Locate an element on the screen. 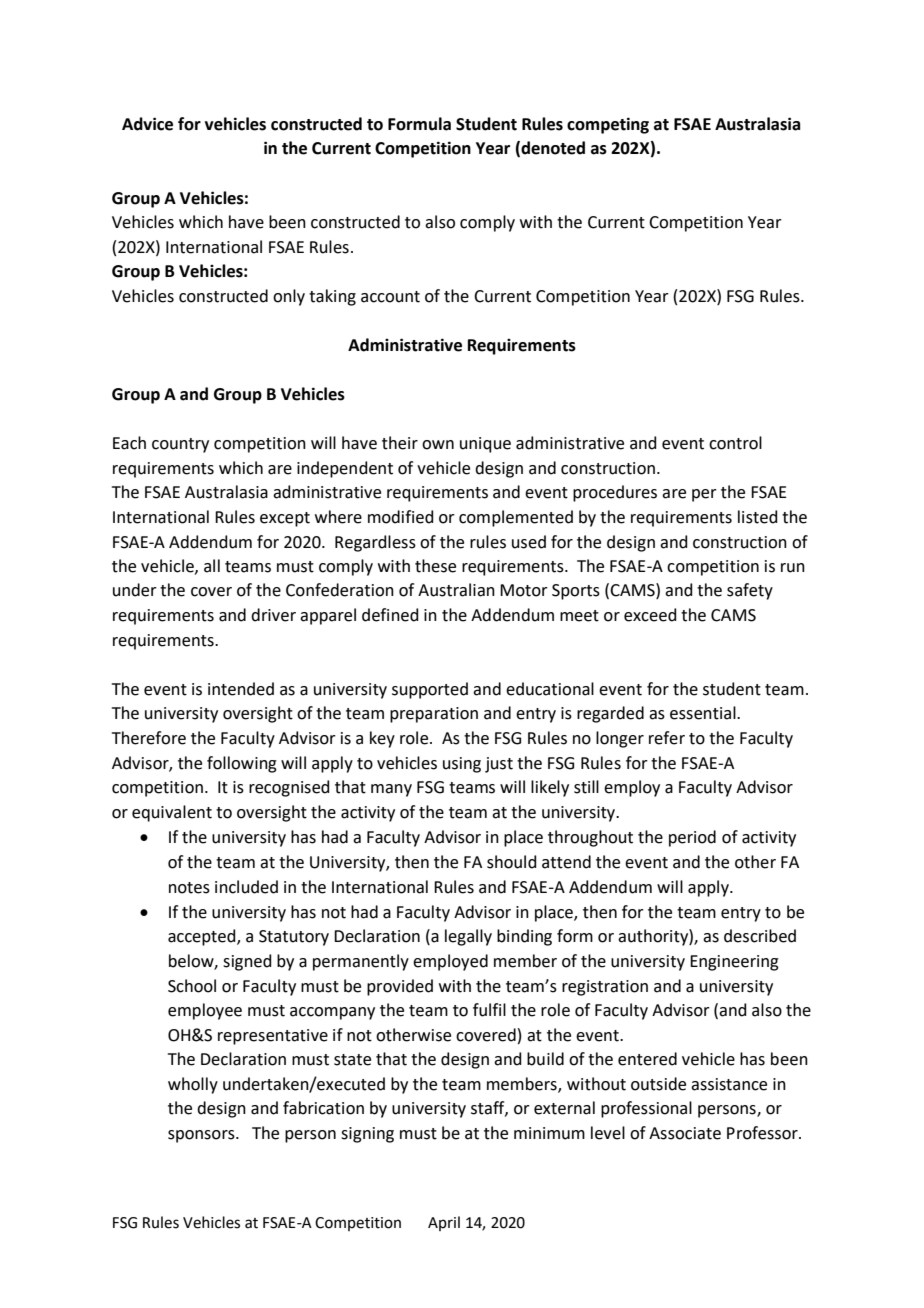 The height and width of the screenshot is (1308, 924). control is located at coordinates (735, 443).
